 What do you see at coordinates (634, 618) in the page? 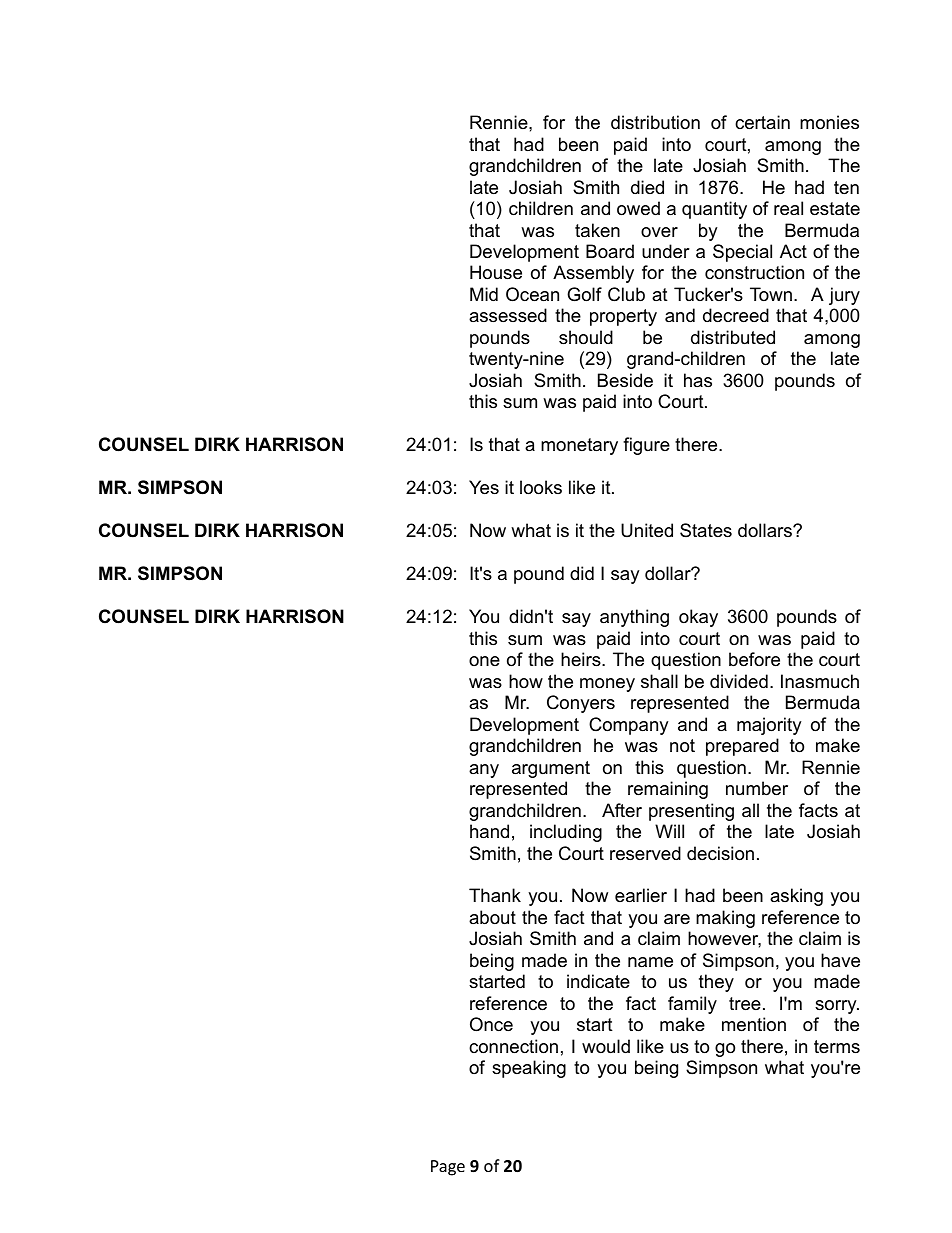
I see `anything` at bounding box center [634, 618].
